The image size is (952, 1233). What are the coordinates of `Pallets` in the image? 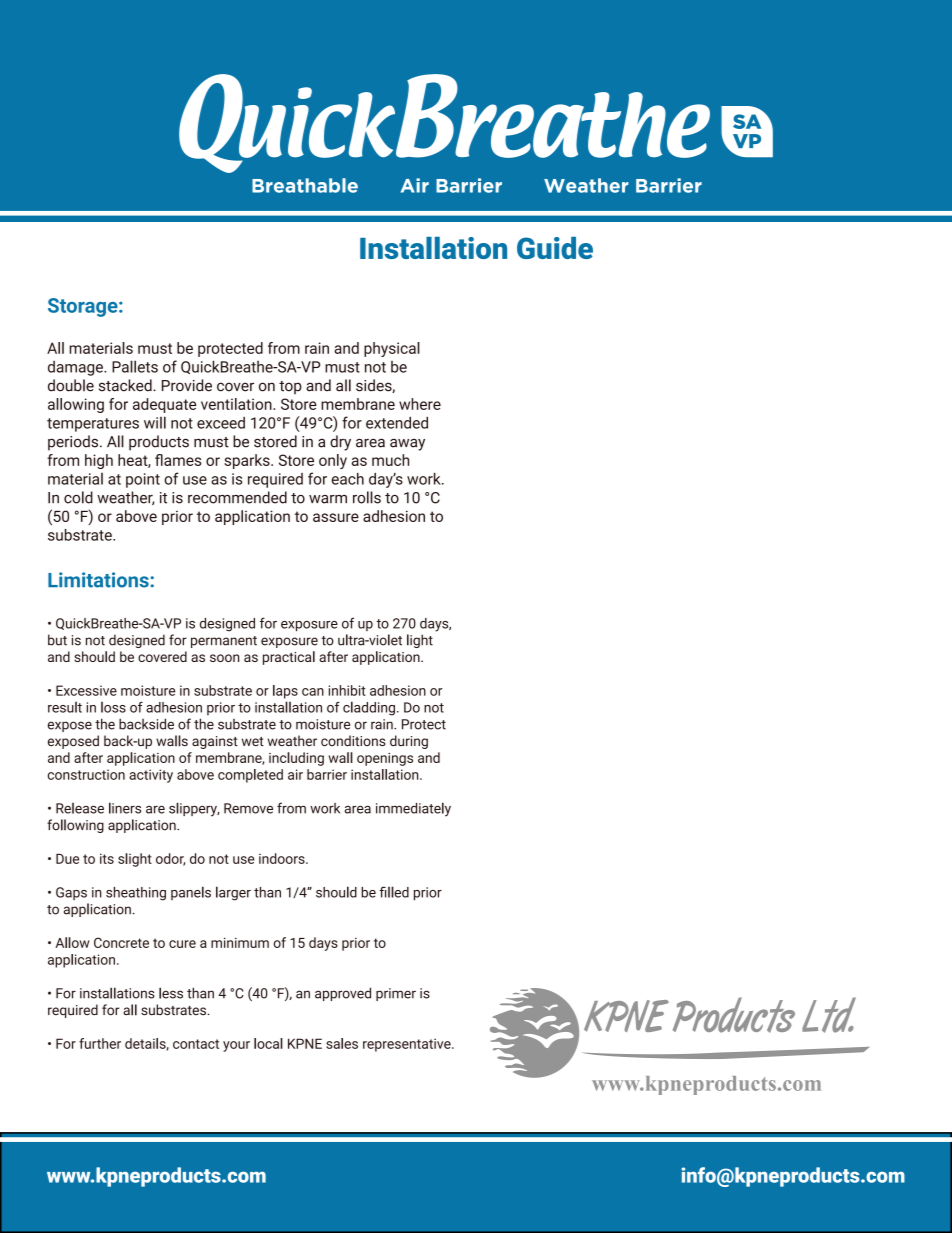 It's located at (135, 366).
